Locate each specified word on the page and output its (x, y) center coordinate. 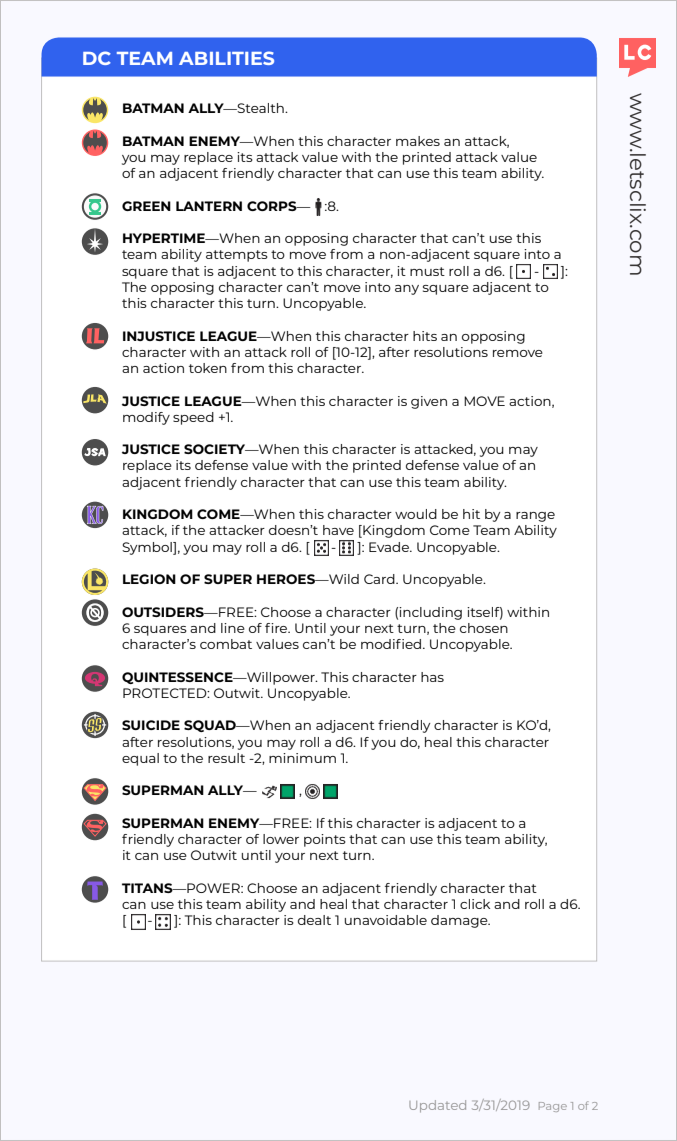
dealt (314, 920)
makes (418, 141)
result (226, 758)
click (475, 904)
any (407, 290)
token (208, 368)
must (427, 271)
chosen (484, 628)
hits (425, 336)
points (325, 840)
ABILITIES (226, 58)
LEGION (149, 579)
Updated (437, 1106)
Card (380, 579)
